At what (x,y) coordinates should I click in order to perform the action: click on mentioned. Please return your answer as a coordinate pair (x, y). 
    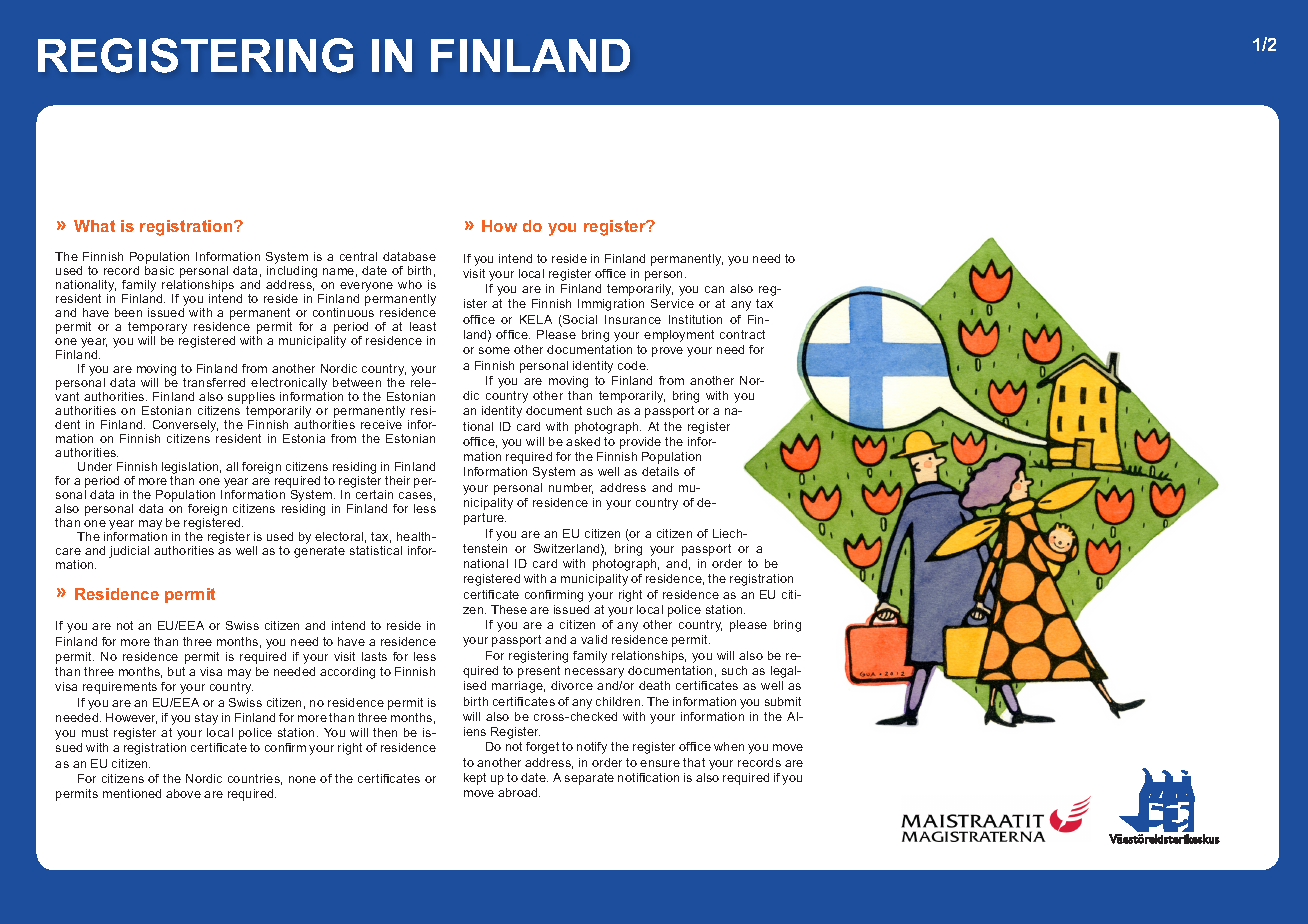
    Looking at the image, I should click on (132, 793).
